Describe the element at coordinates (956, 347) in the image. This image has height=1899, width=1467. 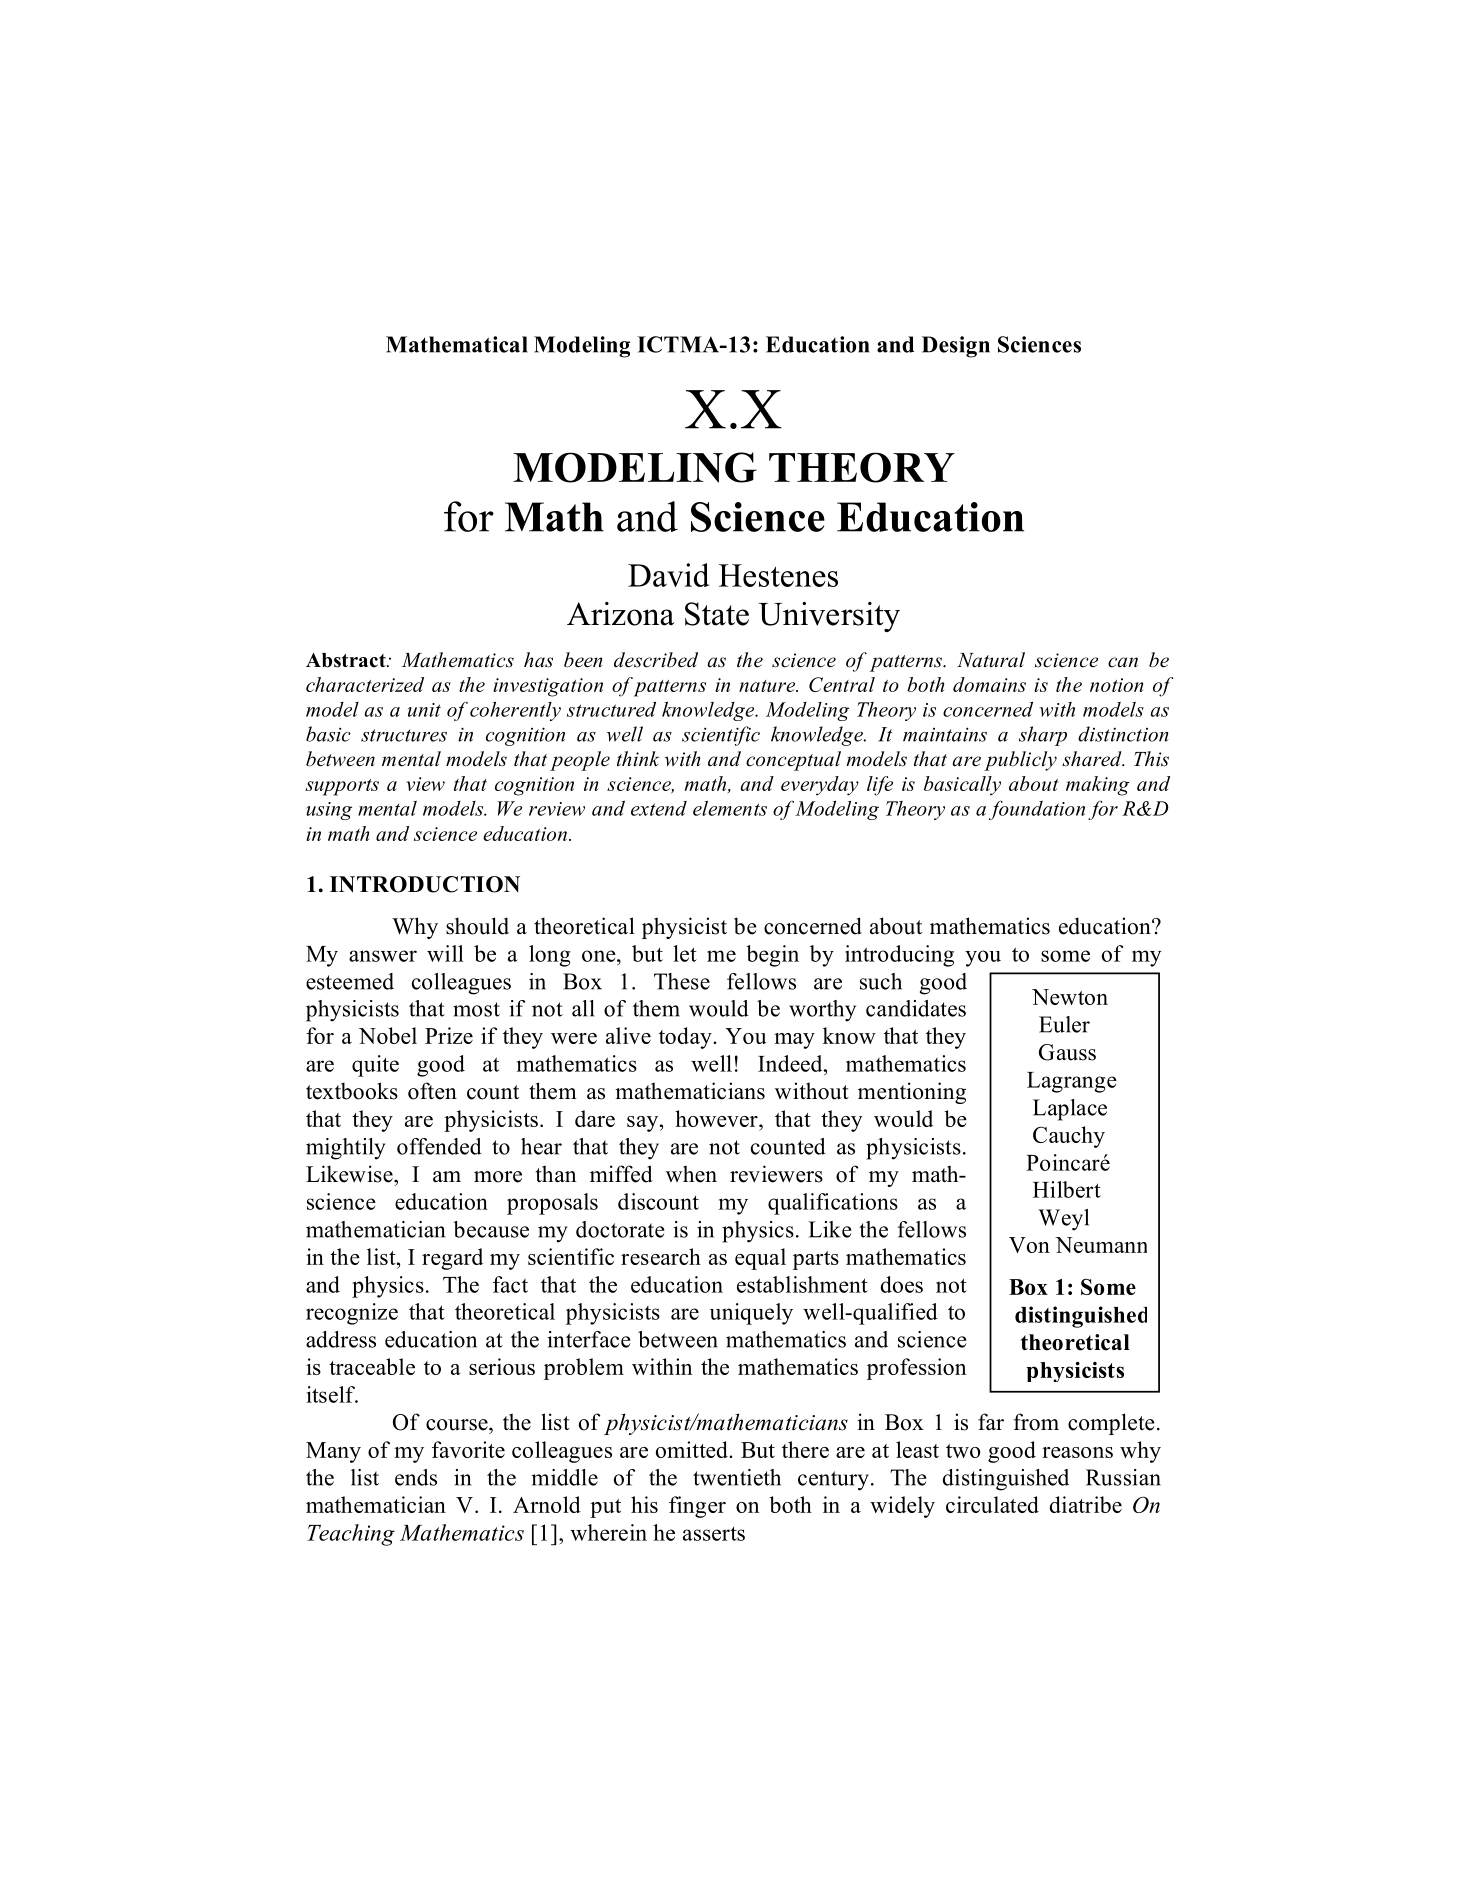
I see `Design` at that location.
